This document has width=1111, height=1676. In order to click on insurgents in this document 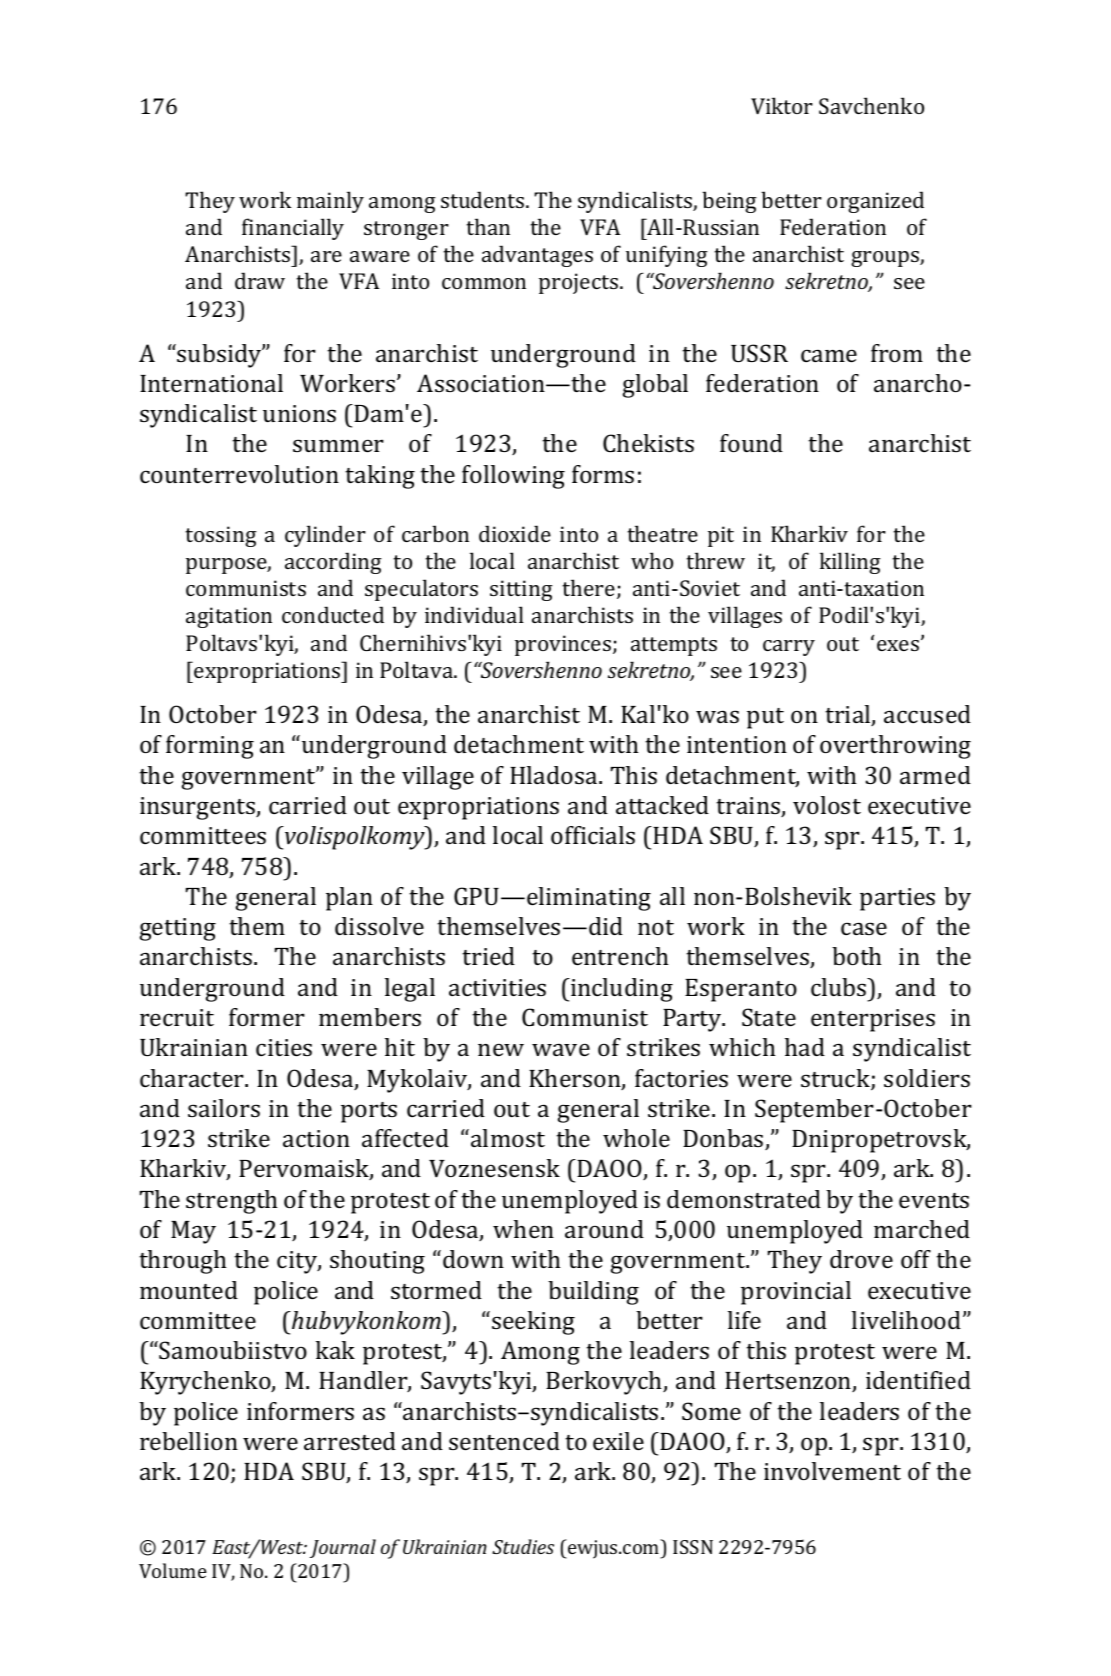, I will do `click(198, 808)`.
